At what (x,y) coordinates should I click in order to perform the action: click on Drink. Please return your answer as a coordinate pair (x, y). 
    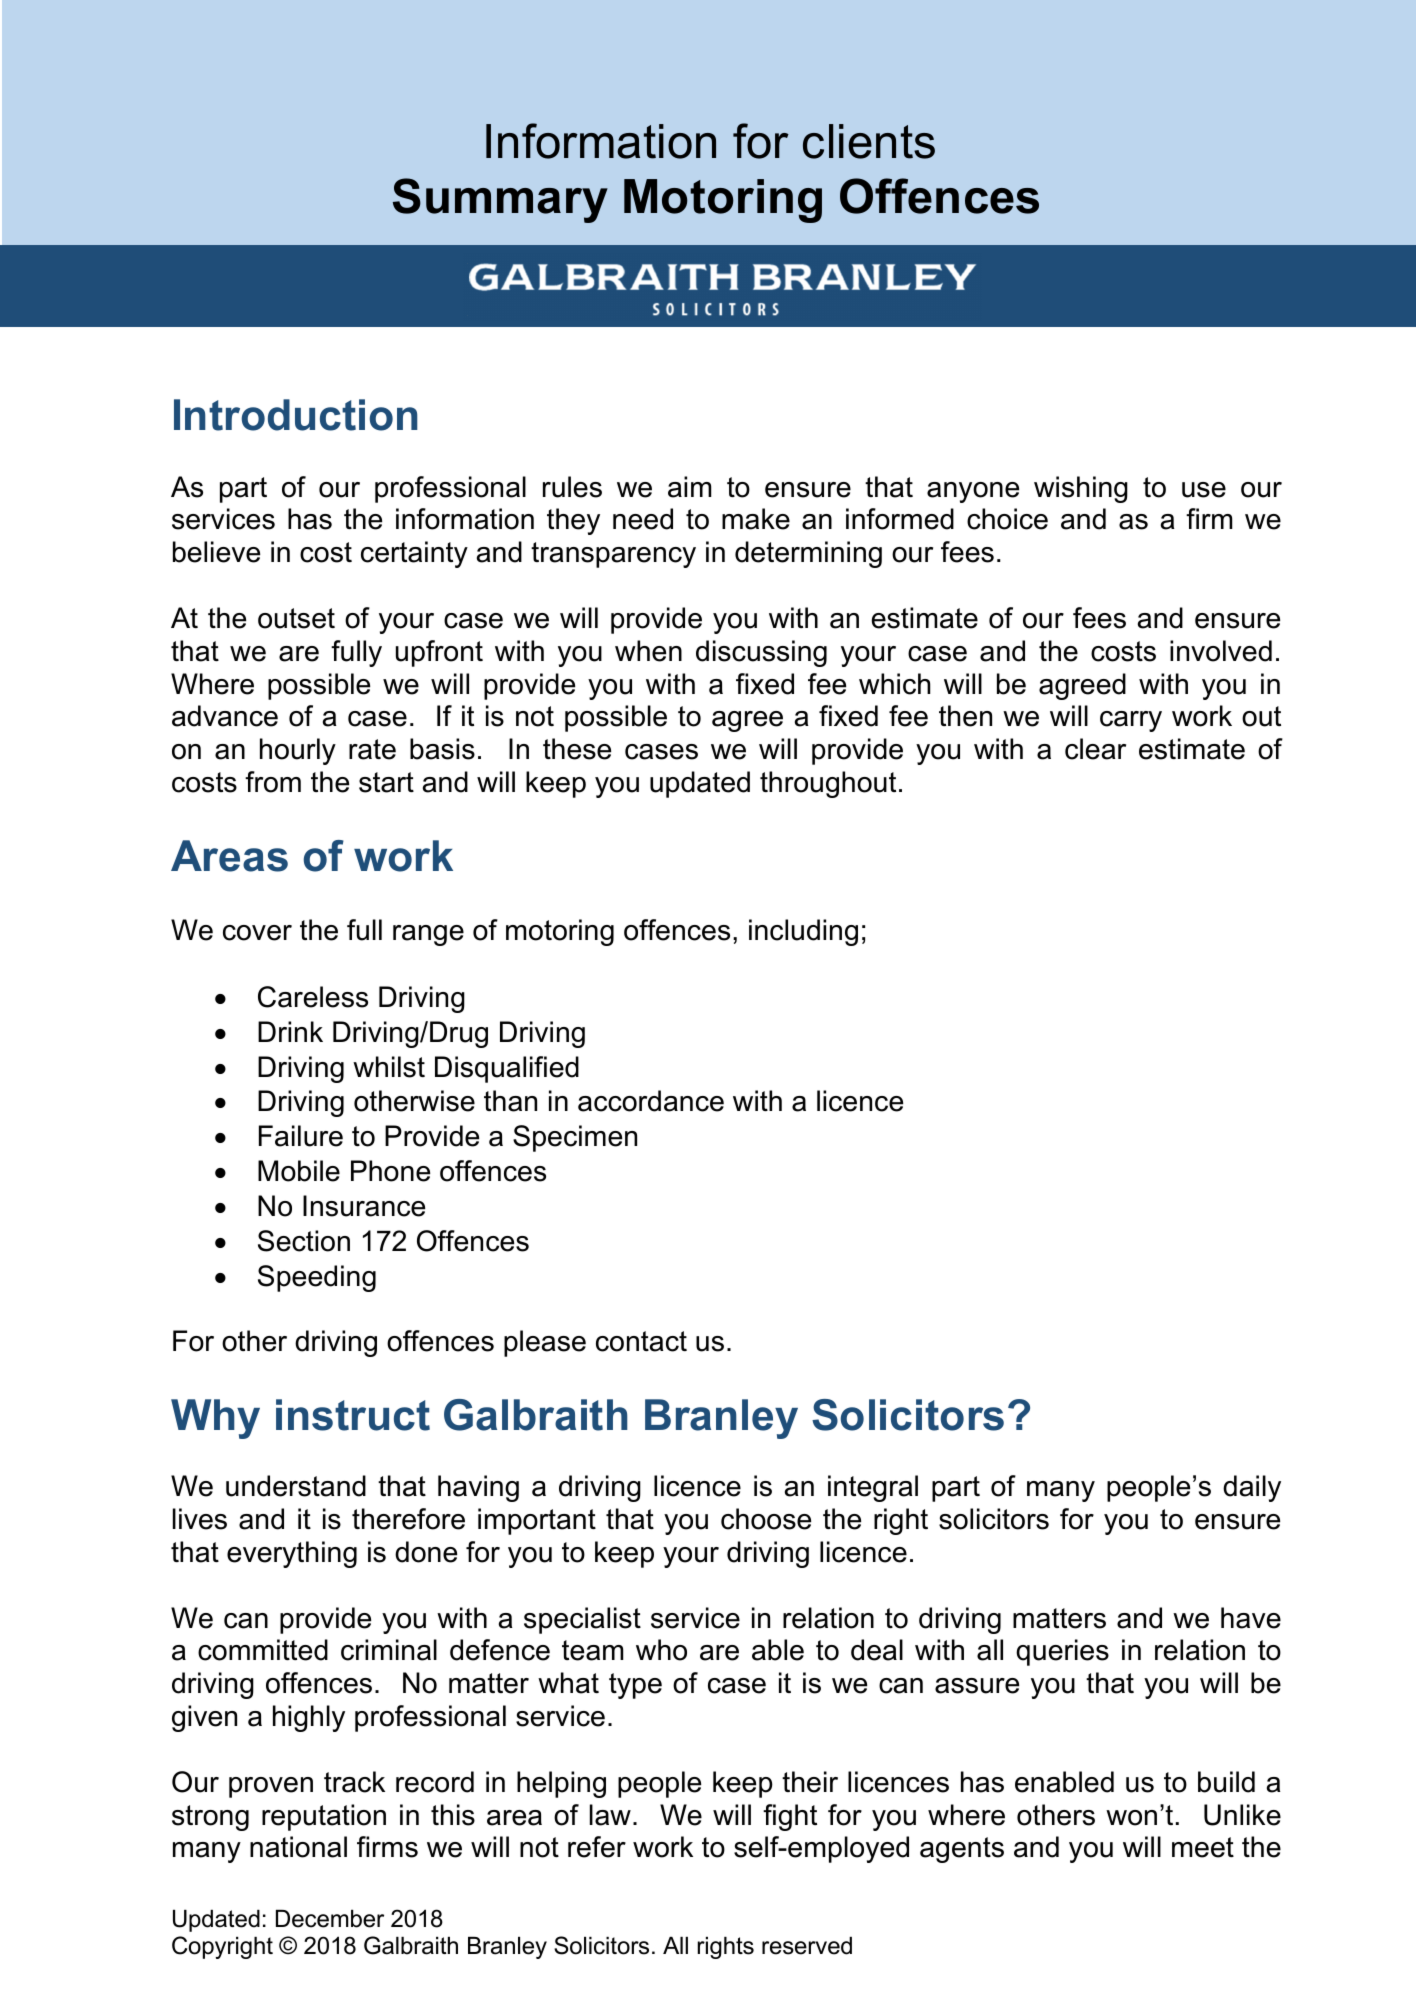
    Looking at the image, I should click on (290, 1031).
